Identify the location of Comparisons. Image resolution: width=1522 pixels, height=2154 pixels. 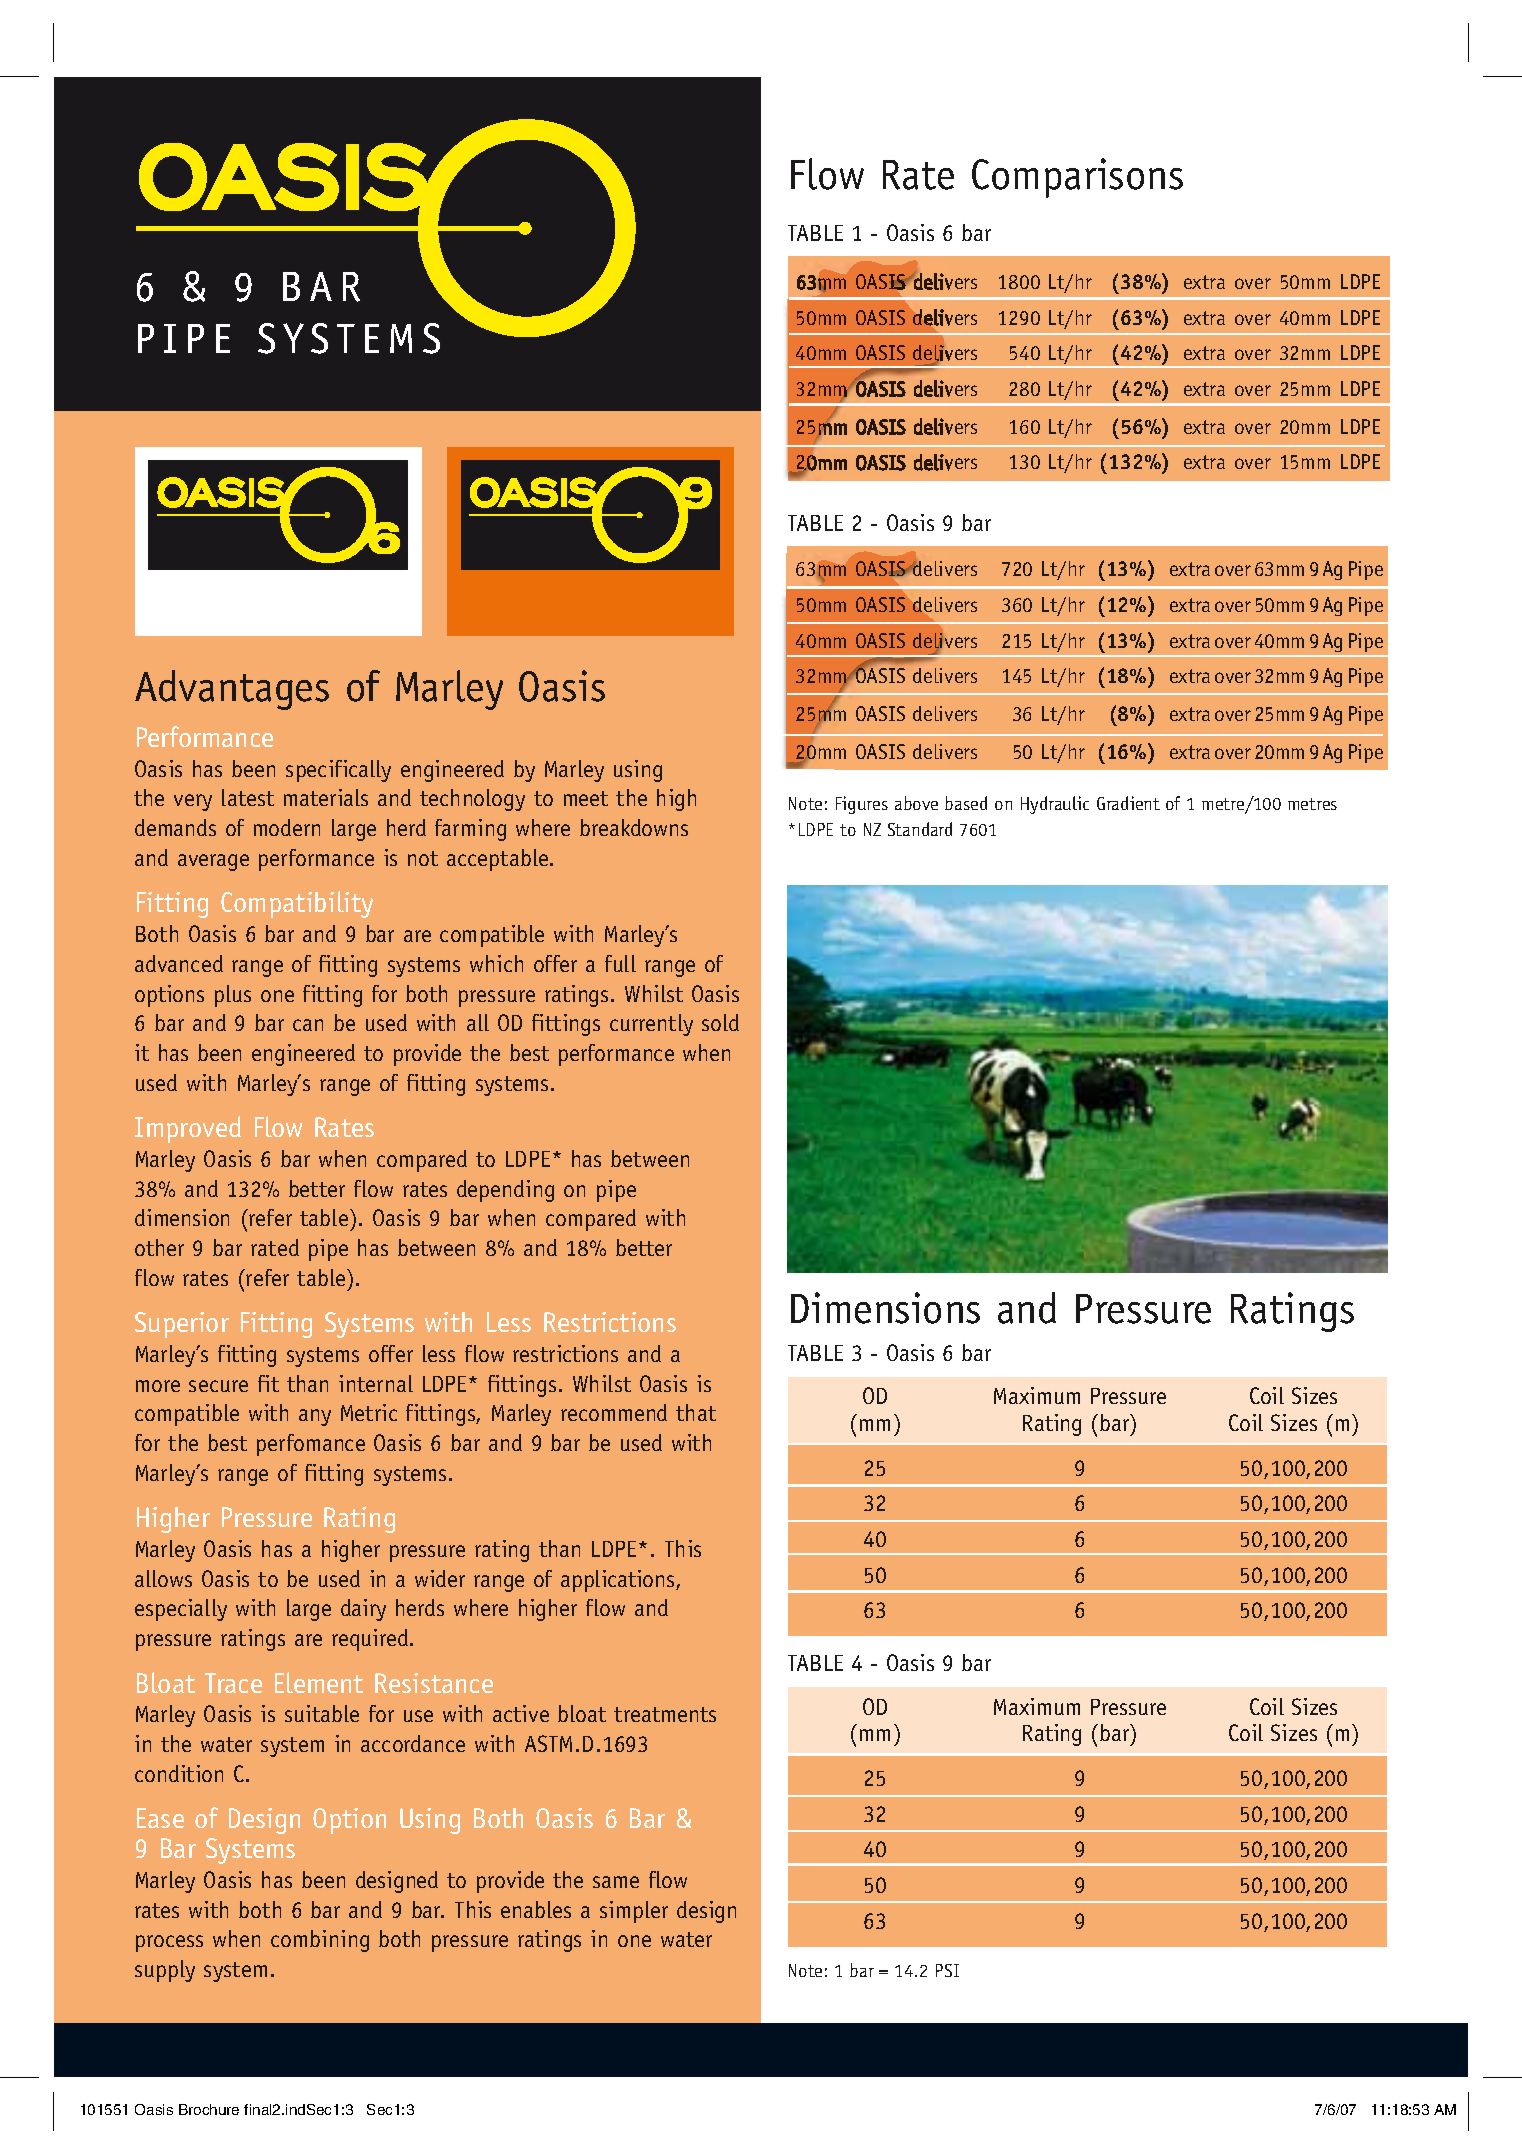
(1077, 178).
